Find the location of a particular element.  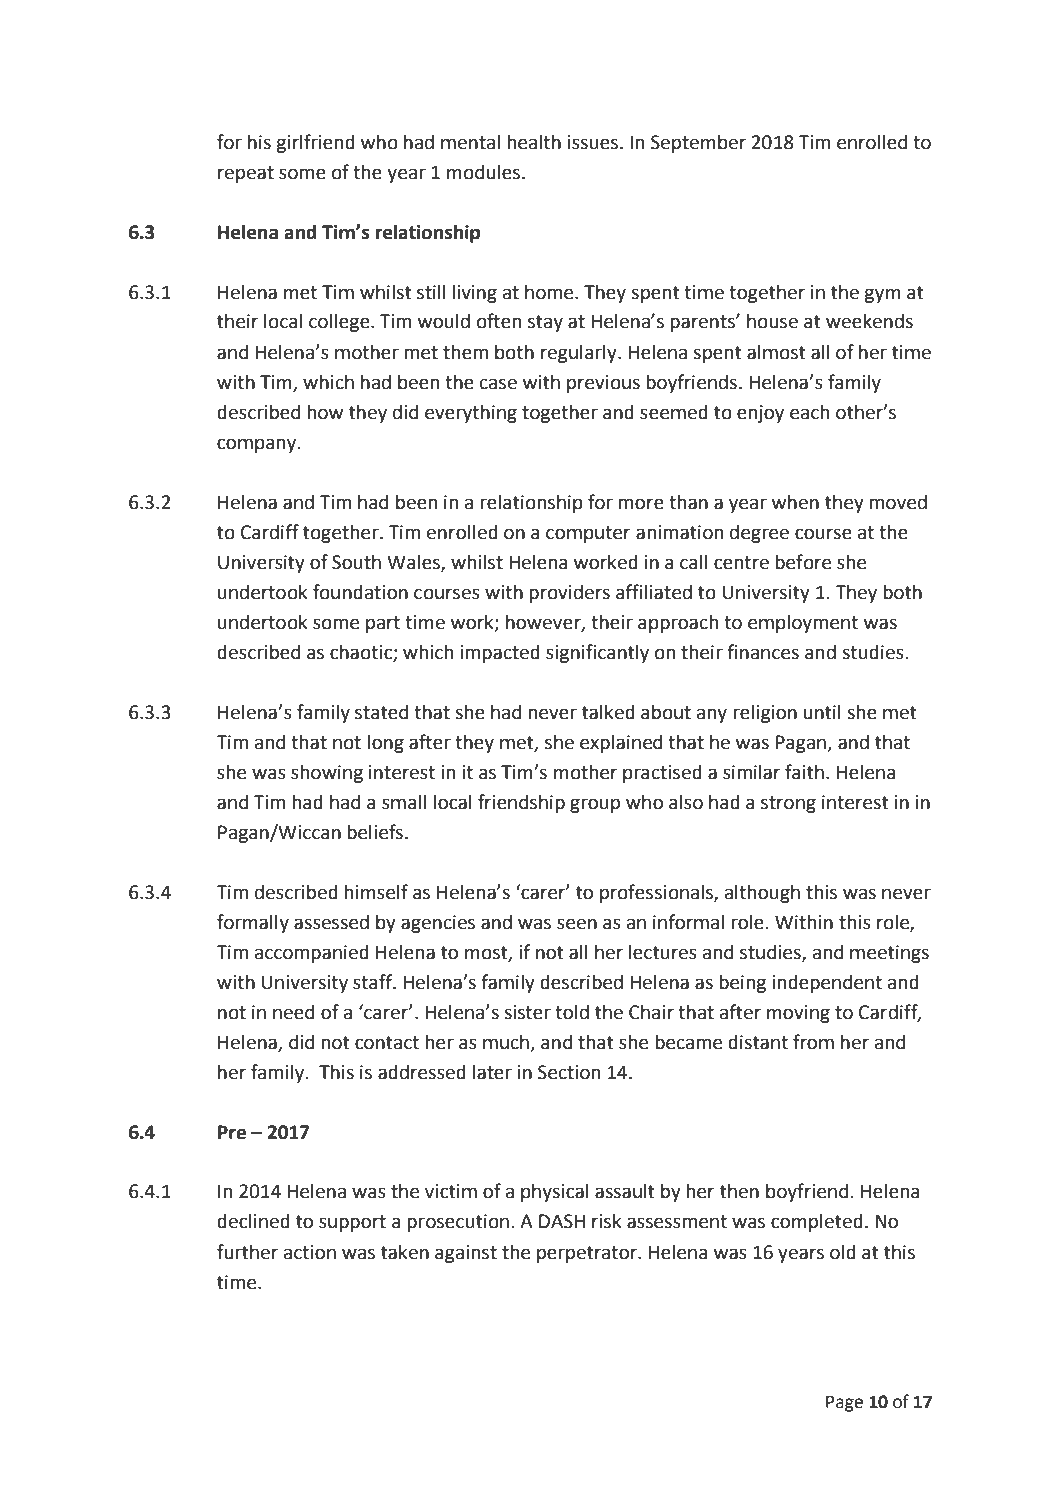

when is located at coordinates (795, 502).
